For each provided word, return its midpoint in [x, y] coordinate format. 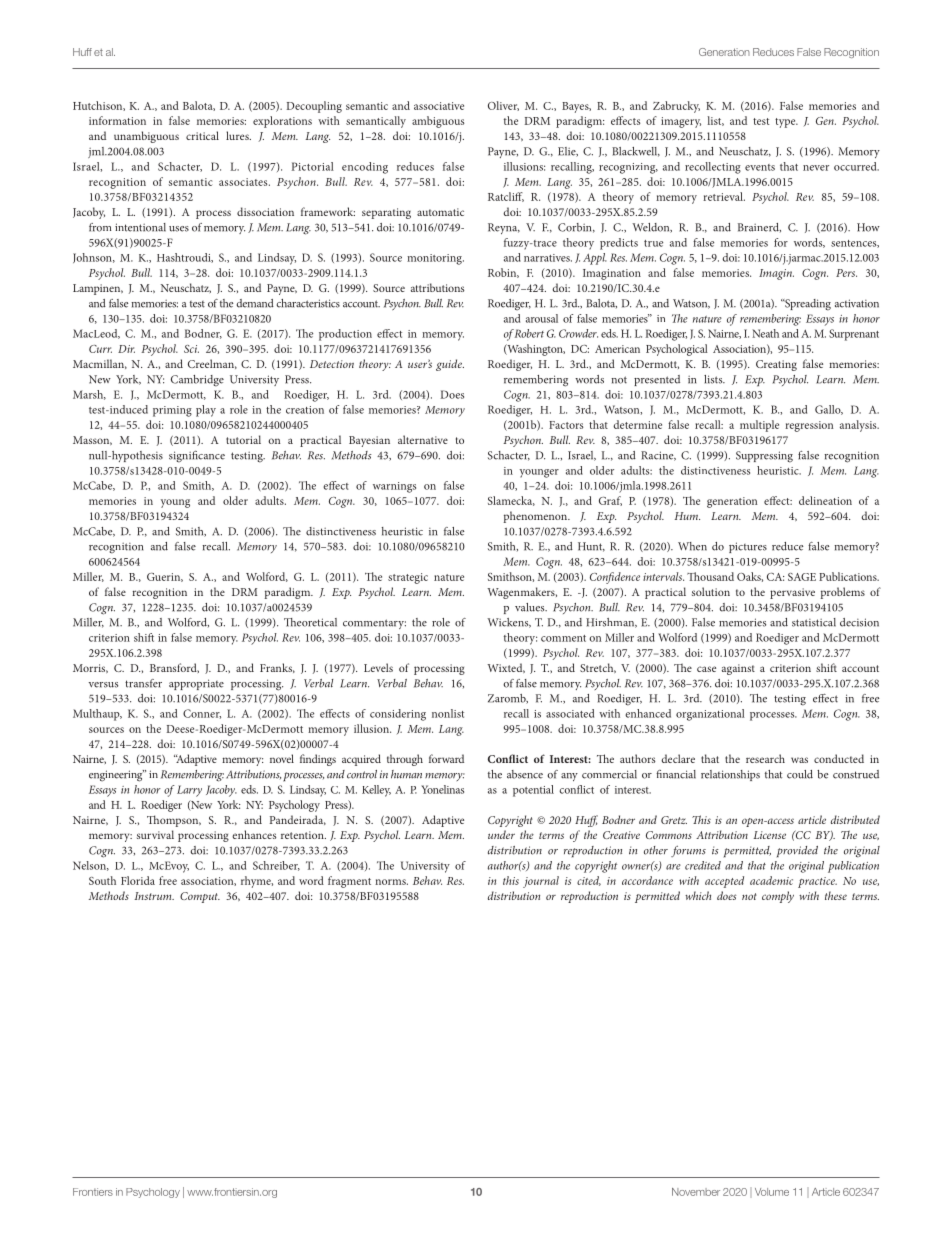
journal [541, 882]
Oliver [503, 106]
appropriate [196, 684]
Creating [776, 365]
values [531, 607]
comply [778, 897]
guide [450, 365]
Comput [200, 897]
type [786, 123]
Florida [138, 880]
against [738, 669]
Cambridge [197, 381]
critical [202, 135]
